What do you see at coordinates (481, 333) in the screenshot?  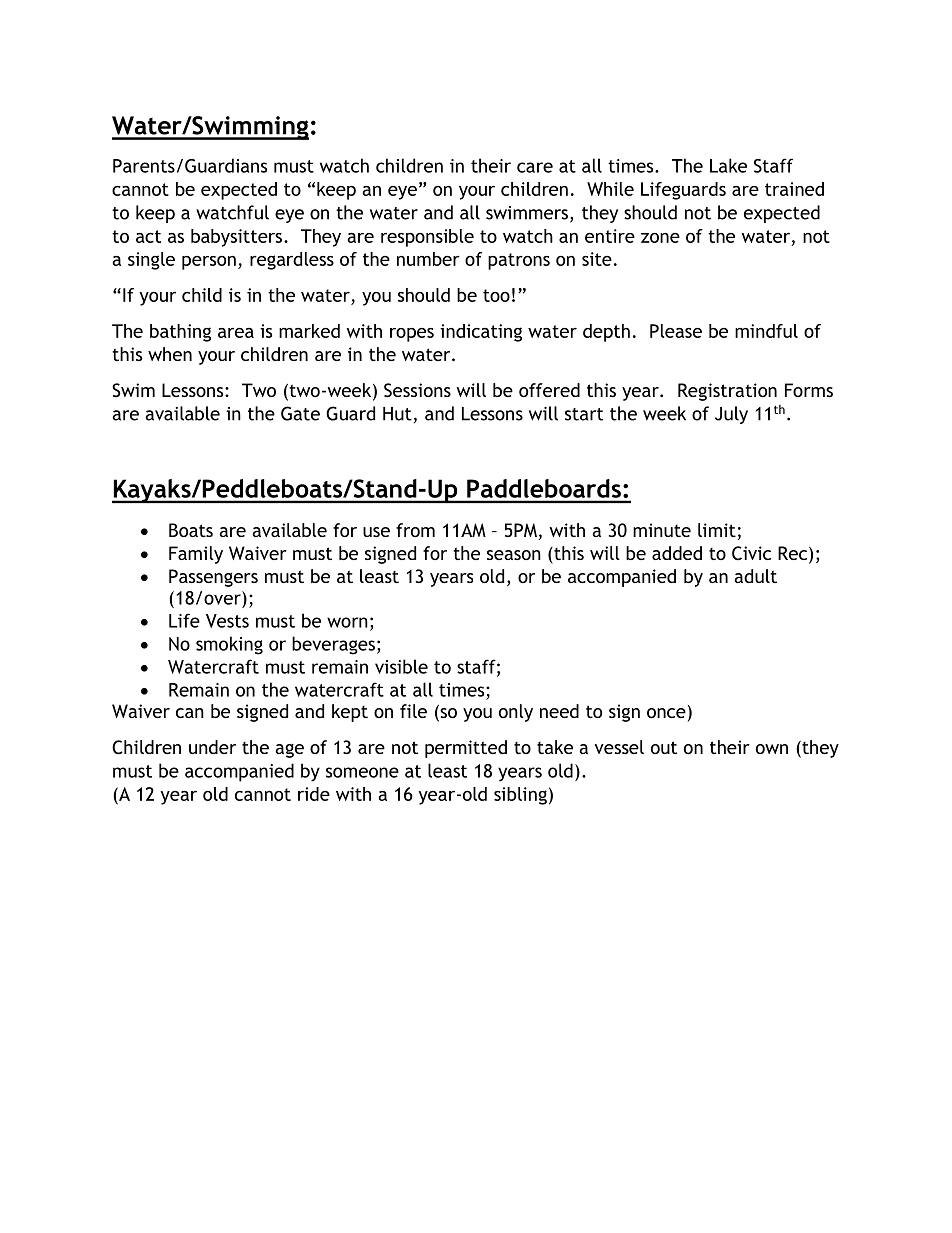 I see `indicating` at bounding box center [481, 333].
